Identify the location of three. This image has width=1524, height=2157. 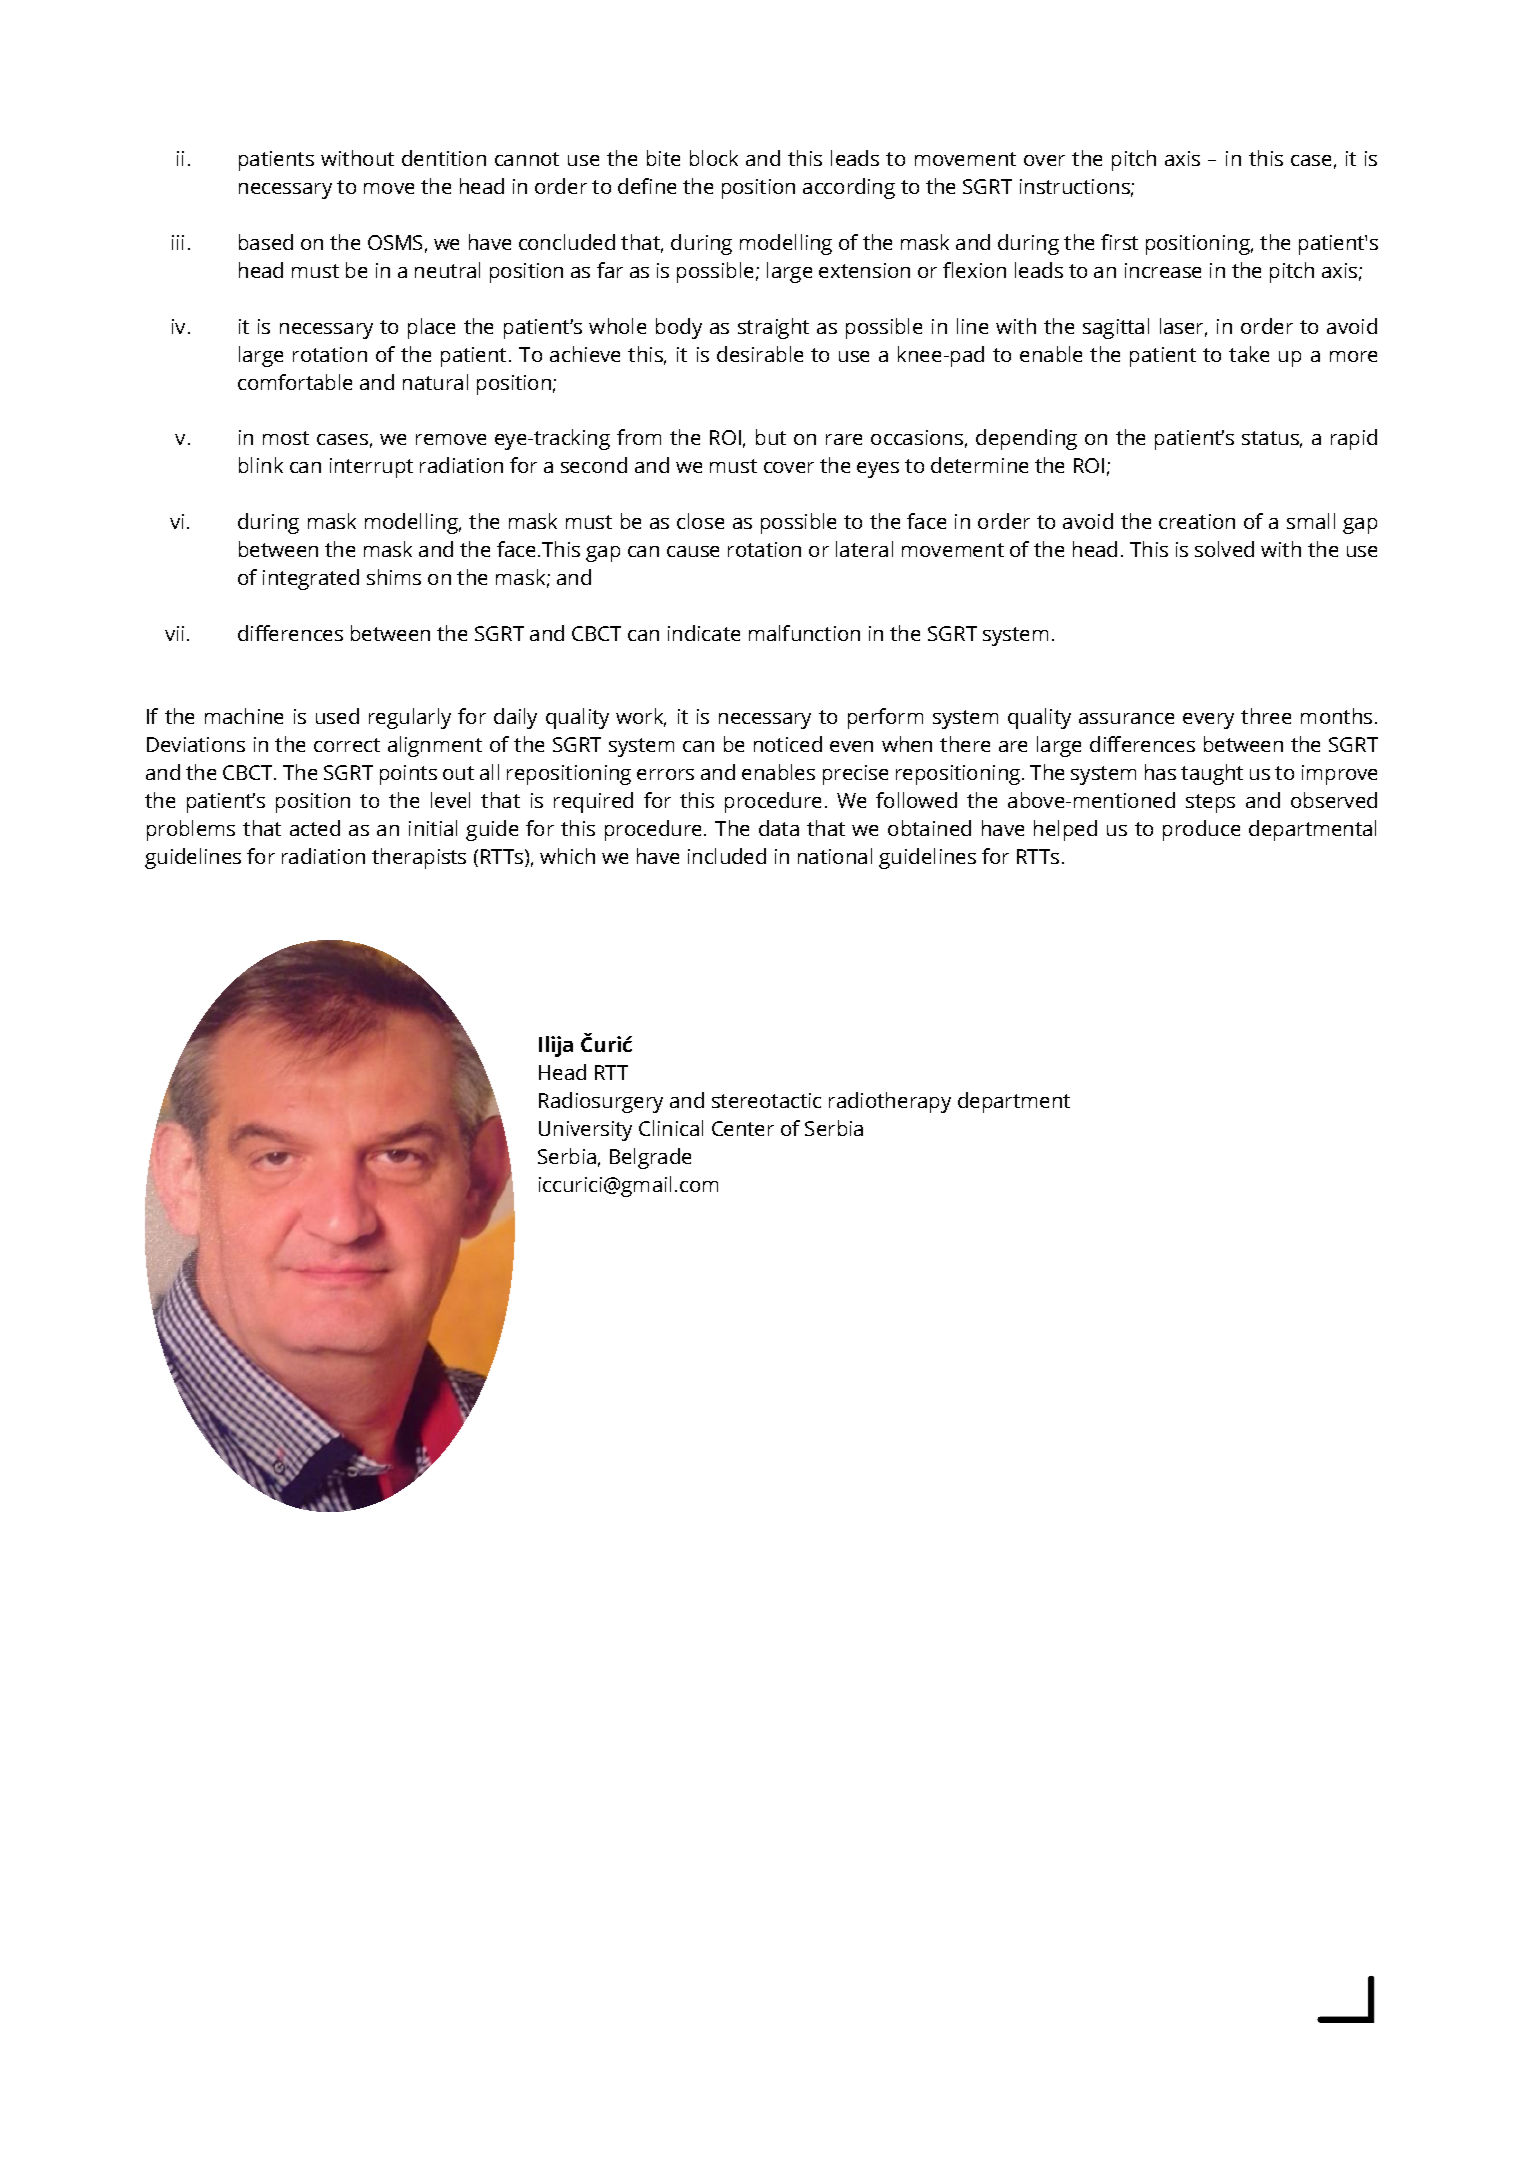
(1266, 716).
